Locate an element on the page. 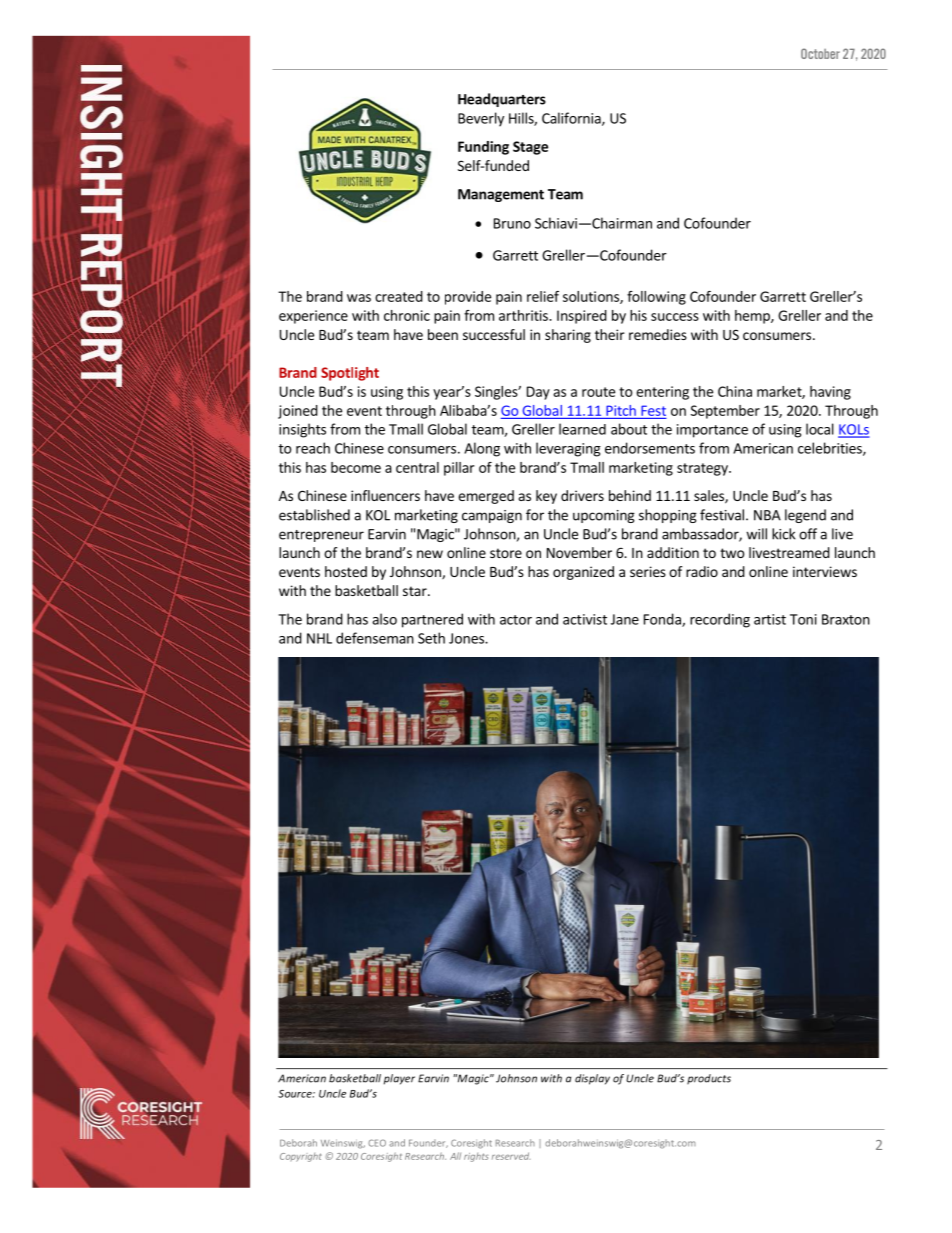 The height and width of the image is (1233, 952). display is located at coordinates (592, 1079).
